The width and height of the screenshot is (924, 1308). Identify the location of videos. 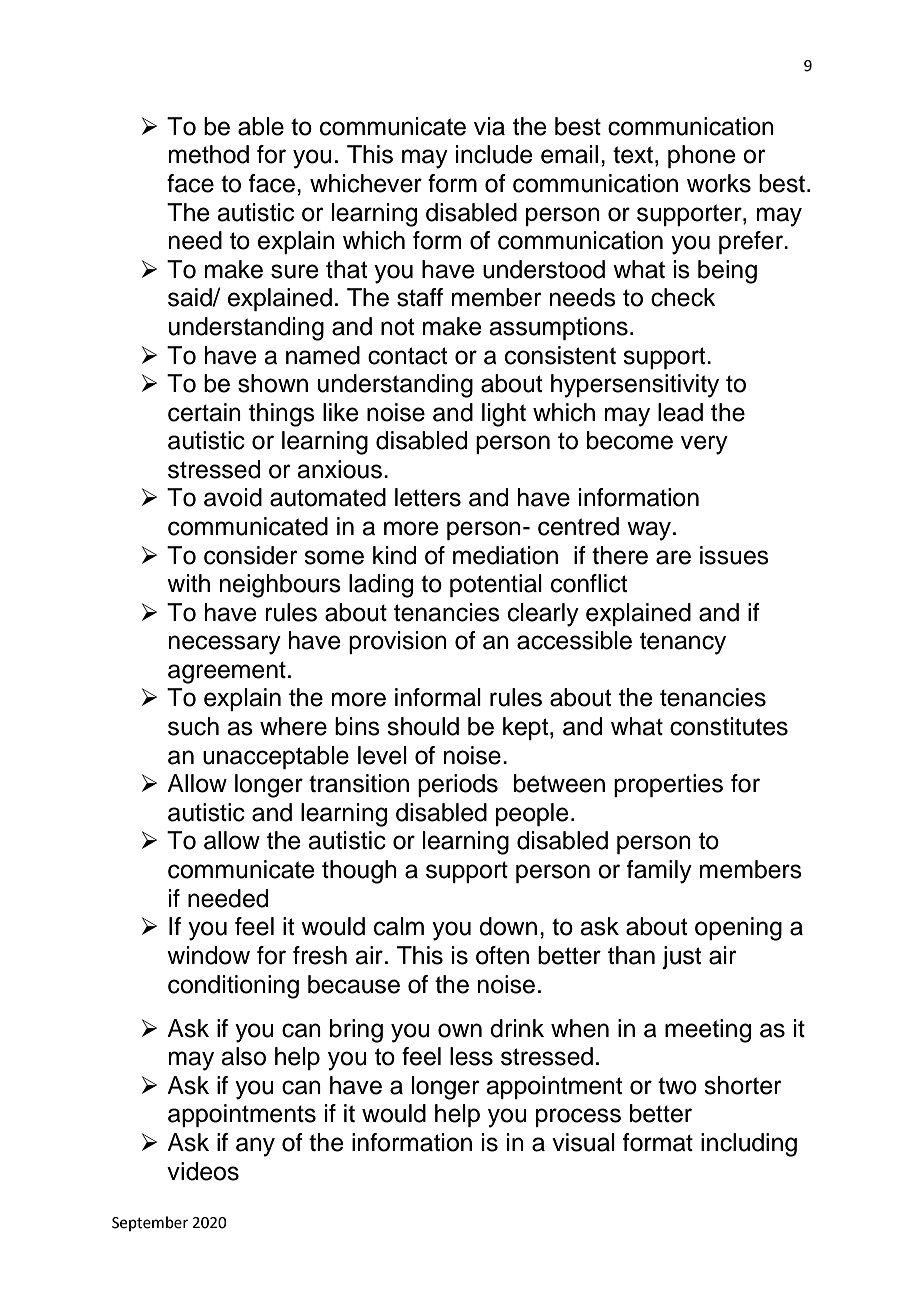
(203, 1171).
